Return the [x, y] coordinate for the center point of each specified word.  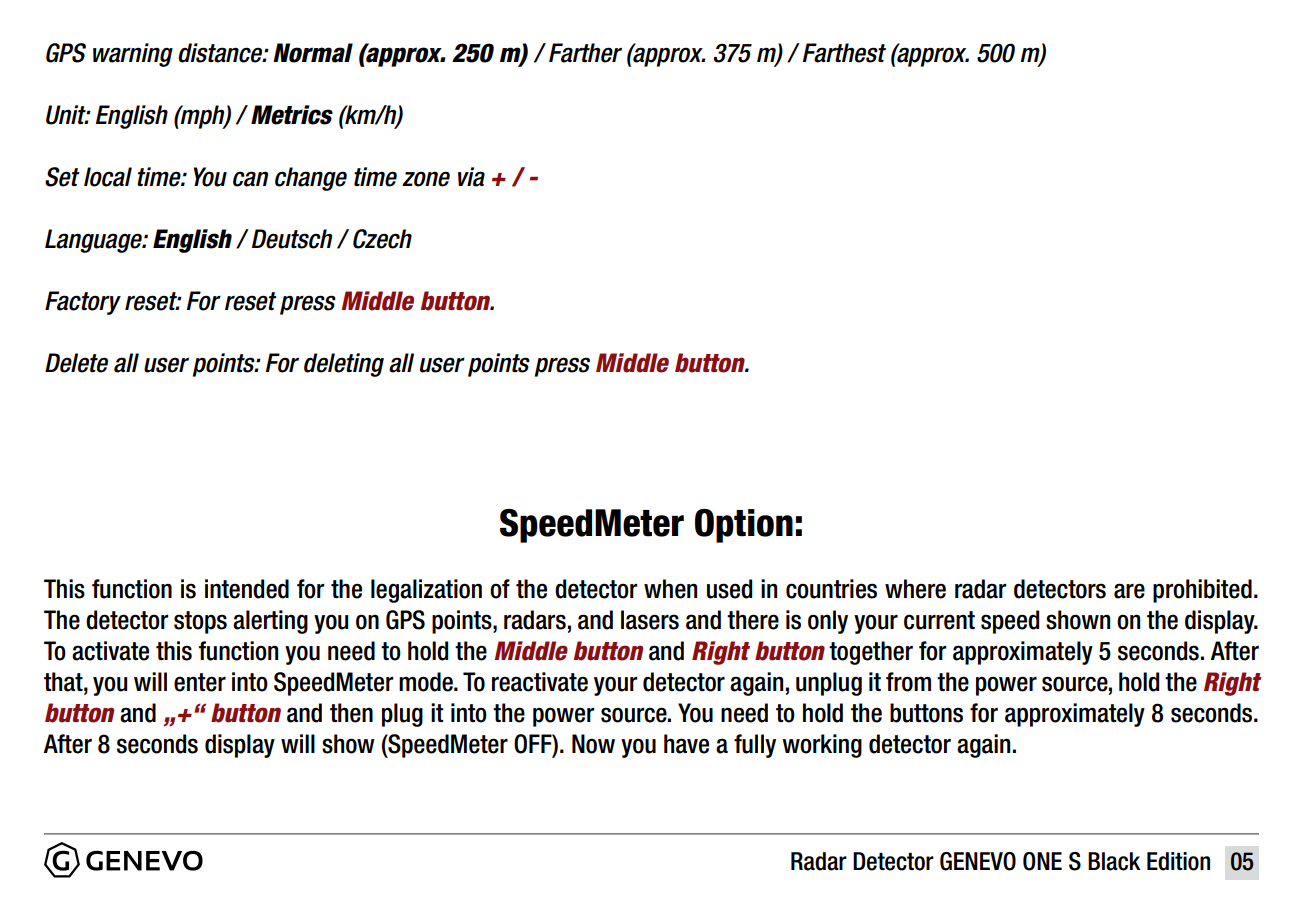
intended [247, 589]
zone [426, 179]
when [670, 589]
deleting [344, 365]
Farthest [844, 53]
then [351, 713]
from [908, 682]
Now [593, 744]
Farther [585, 53]
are [1129, 591]
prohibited [1202, 591]
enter [200, 682]
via [471, 177]
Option [744, 526]
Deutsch [292, 239]
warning [133, 55]
